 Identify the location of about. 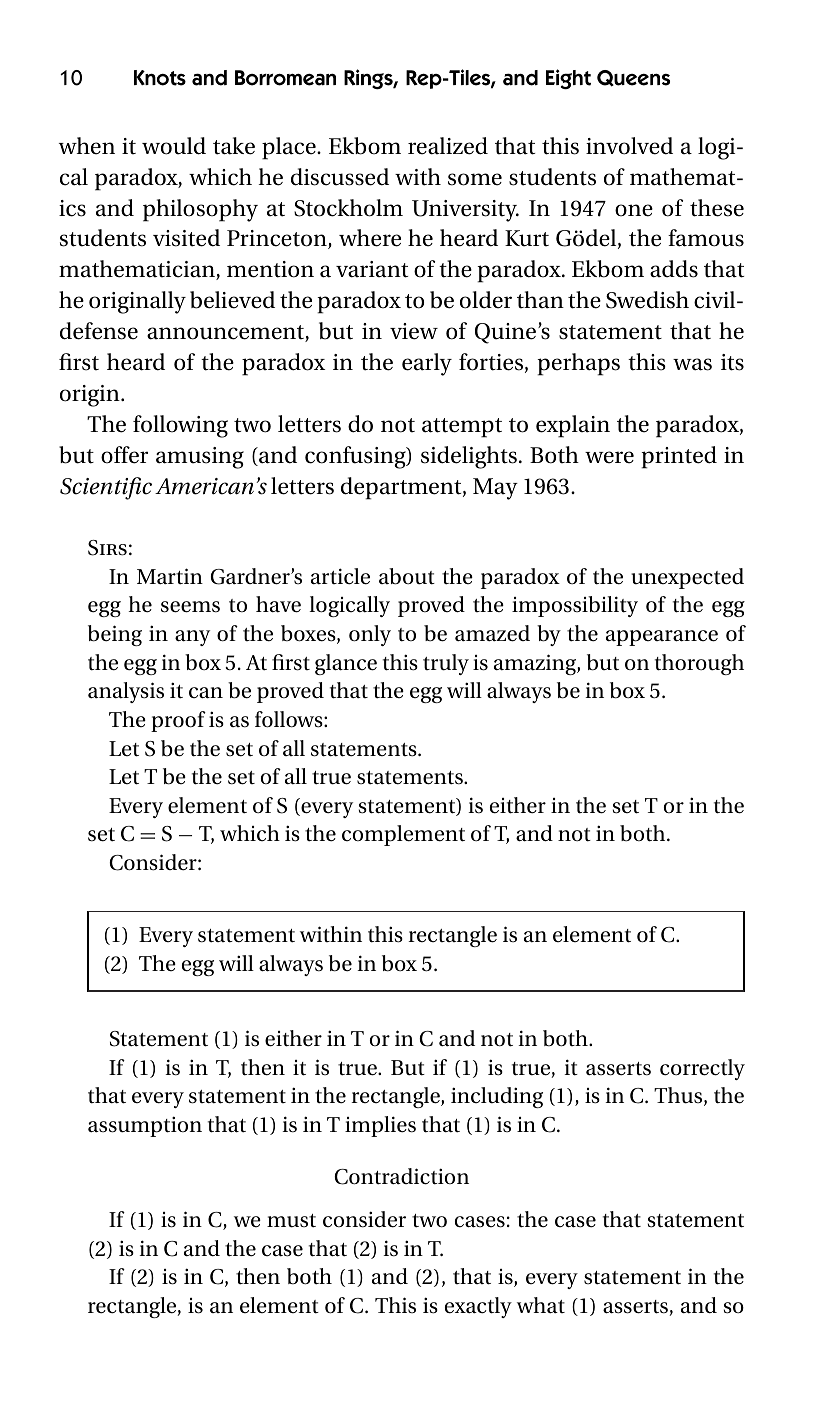
(407, 576).
